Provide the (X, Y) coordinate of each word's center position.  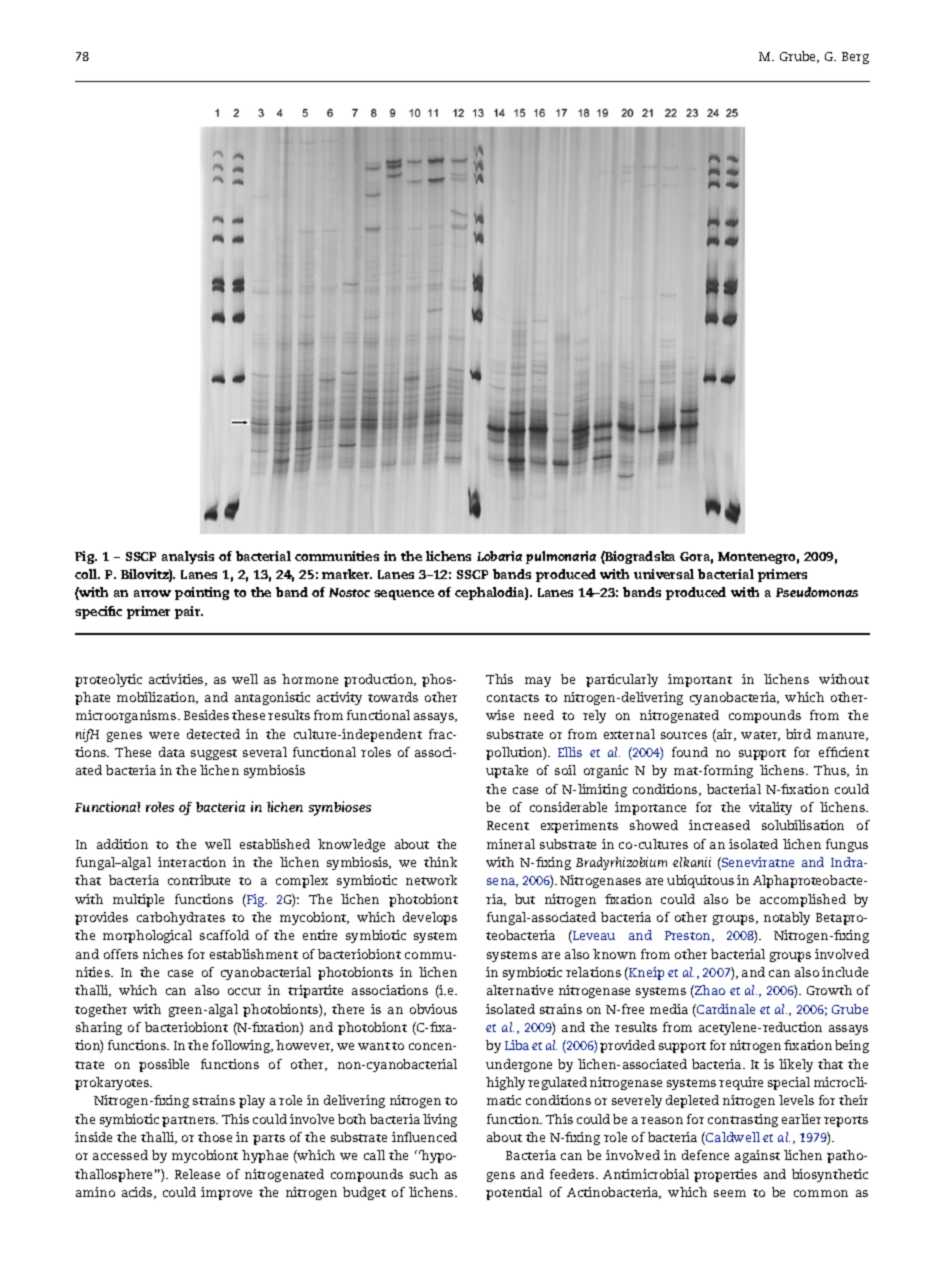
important (700, 680)
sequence (404, 595)
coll (87, 574)
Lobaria (499, 556)
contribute (199, 880)
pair (189, 612)
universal (664, 574)
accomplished (803, 900)
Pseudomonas (817, 592)
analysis (188, 557)
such (424, 1174)
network (431, 880)
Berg (855, 58)
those (215, 1137)
